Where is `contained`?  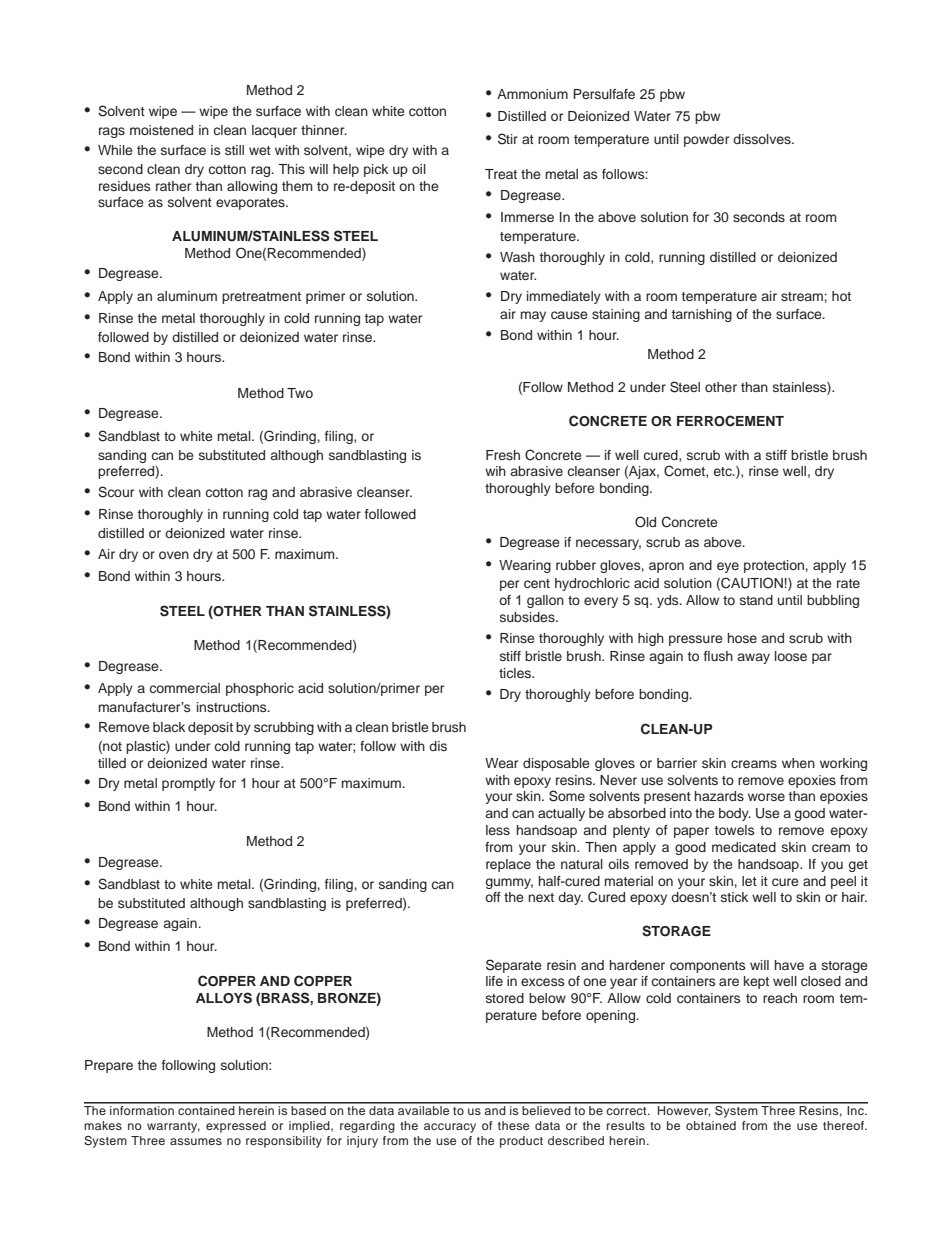 contained is located at coordinates (206, 1109).
